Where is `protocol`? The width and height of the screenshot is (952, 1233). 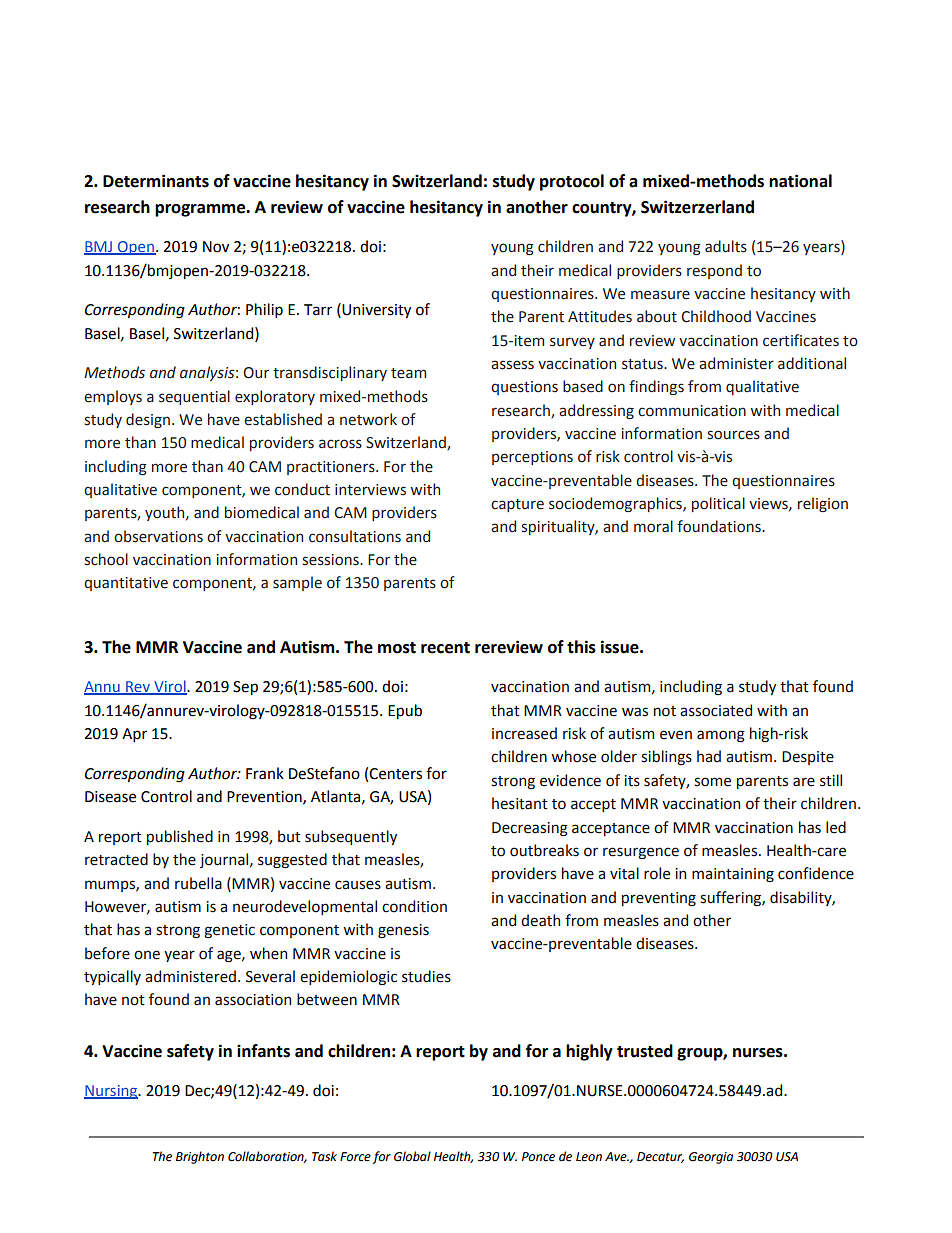
protocol is located at coordinates (572, 182).
